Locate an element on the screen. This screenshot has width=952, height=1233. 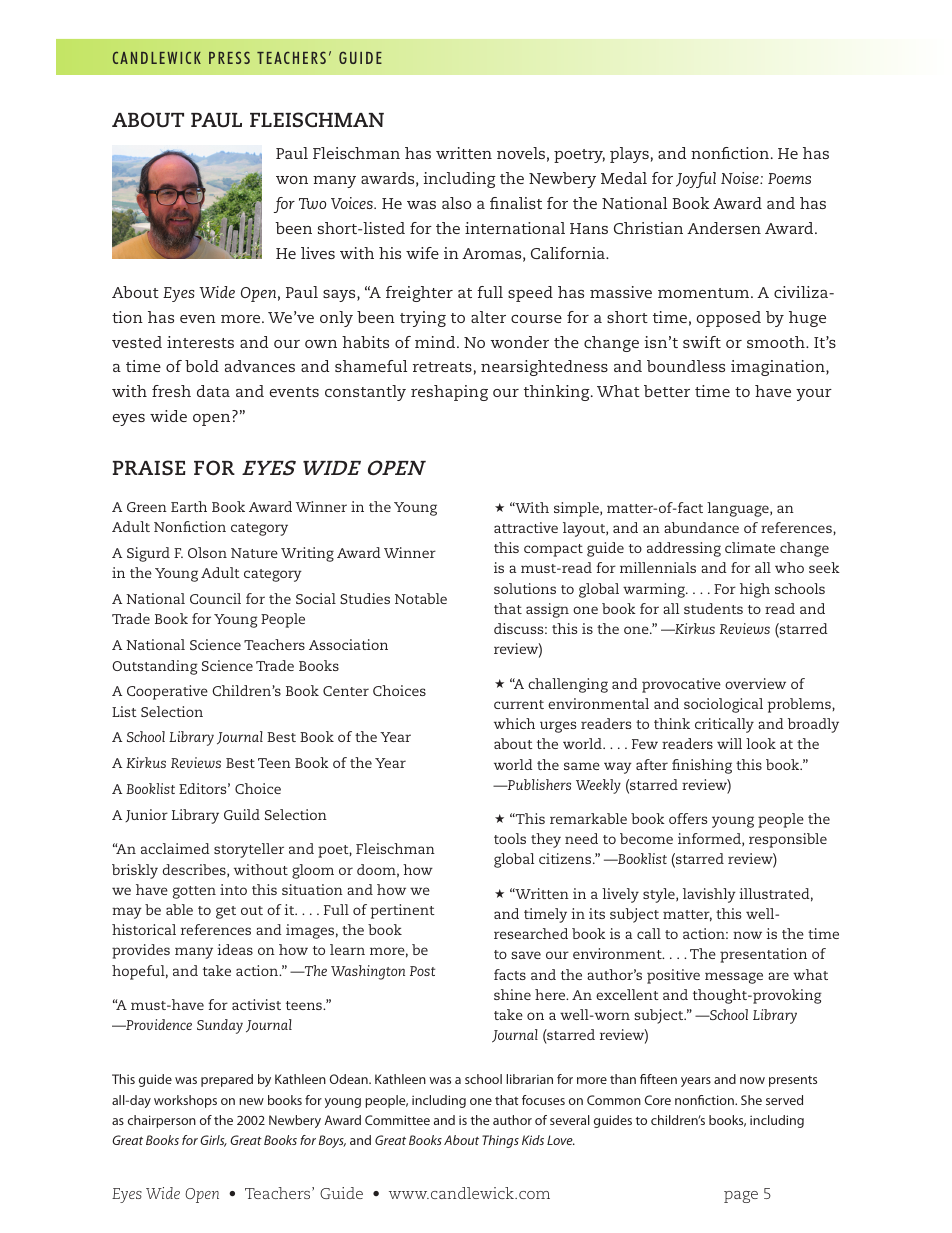
Noise is located at coordinates (741, 178).
